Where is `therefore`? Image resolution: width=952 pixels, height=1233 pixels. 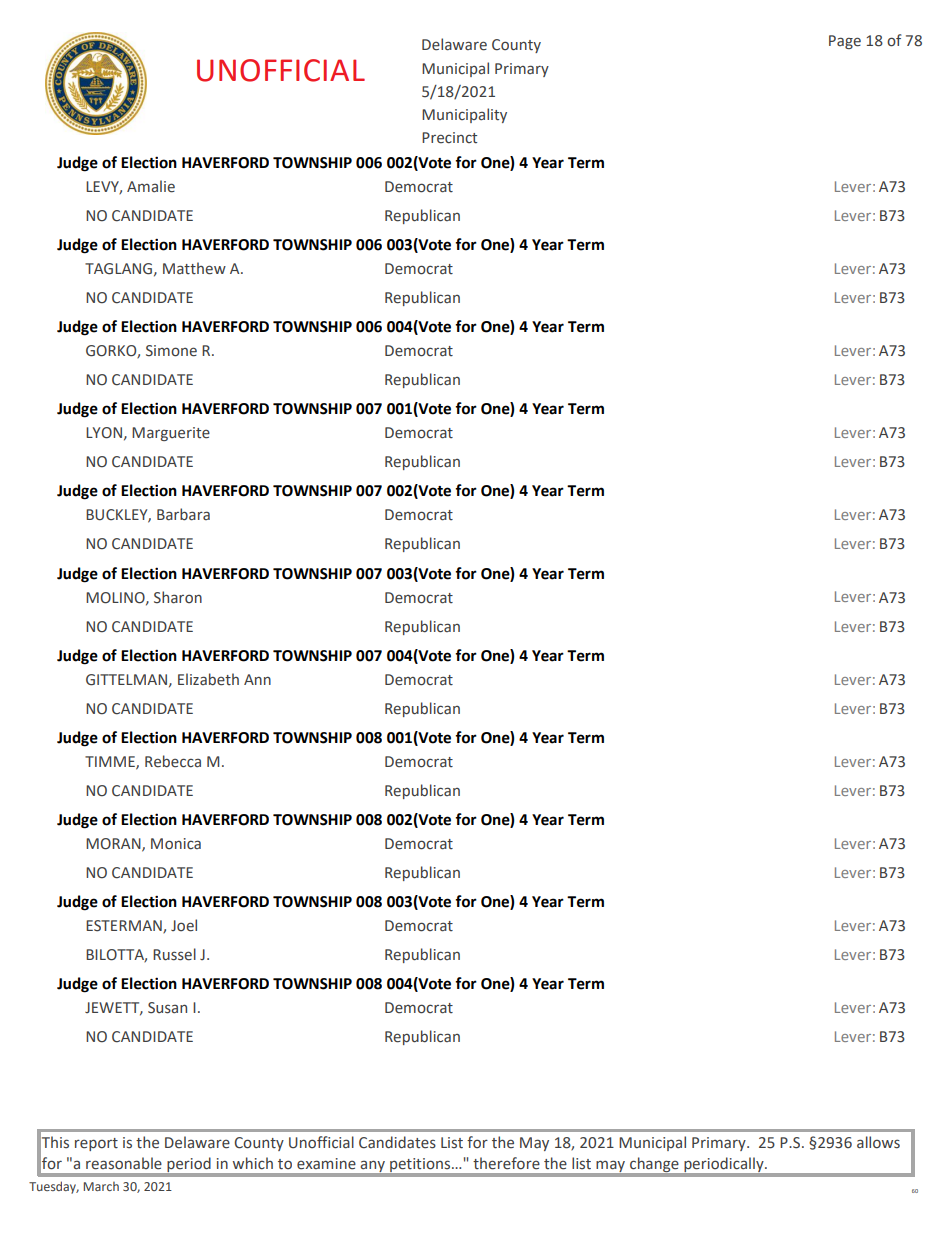 therefore is located at coordinates (506, 1163).
